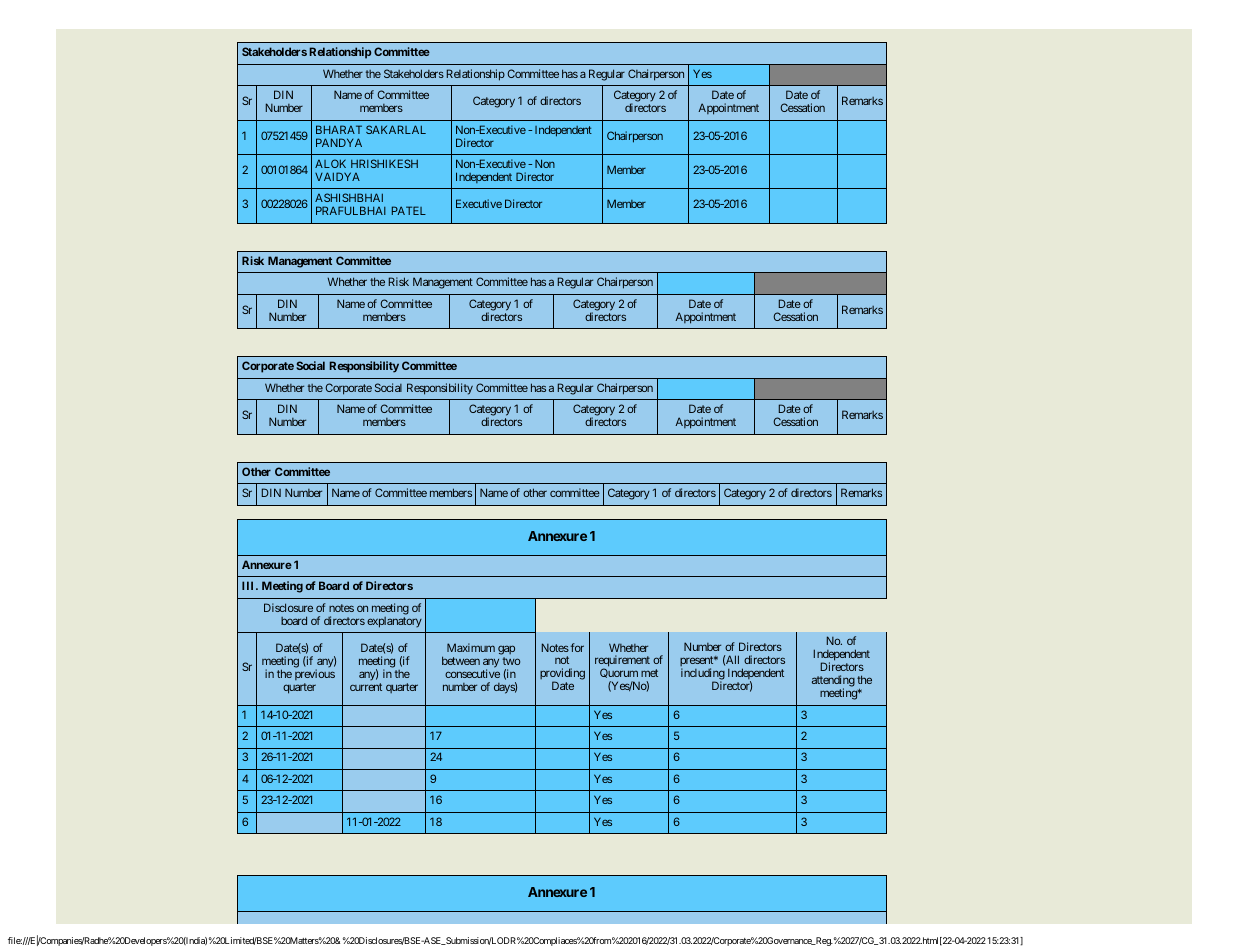 The width and height of the image is (1233, 952). I want to click on HRISHIKESH, so click(384, 163).
